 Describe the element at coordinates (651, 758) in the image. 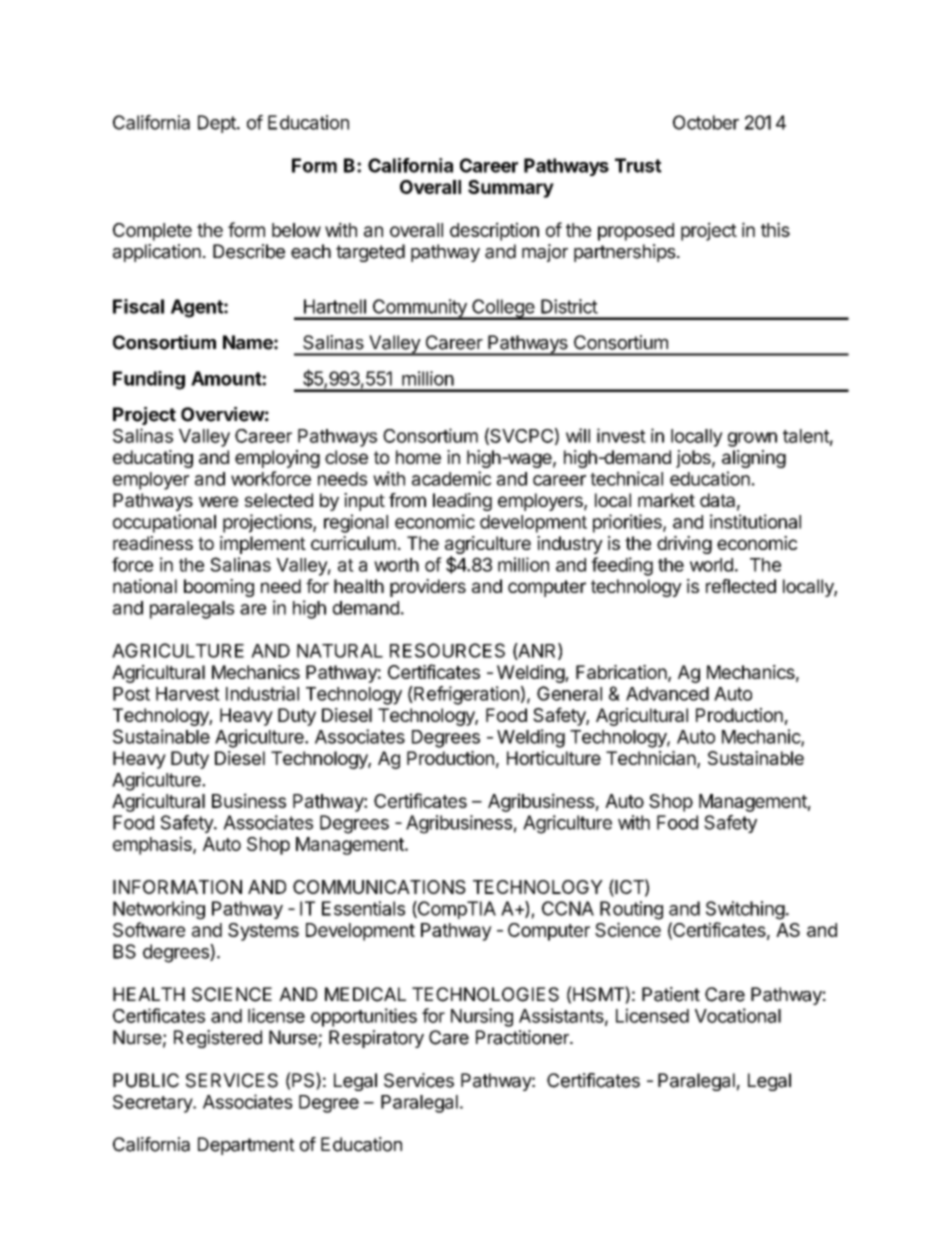

I see `Technician` at that location.
